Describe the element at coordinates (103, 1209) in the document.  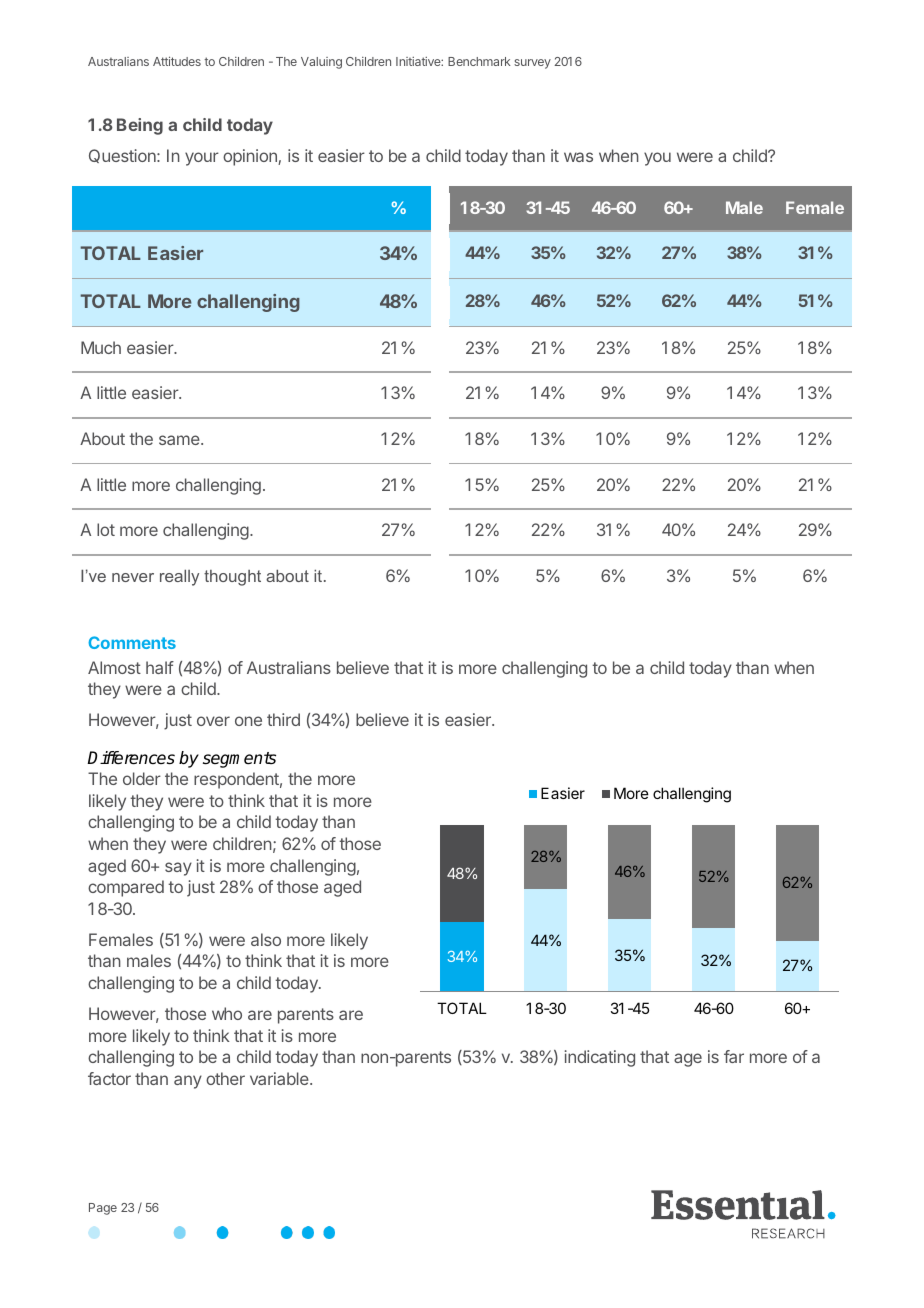
I see `Page` at that location.
